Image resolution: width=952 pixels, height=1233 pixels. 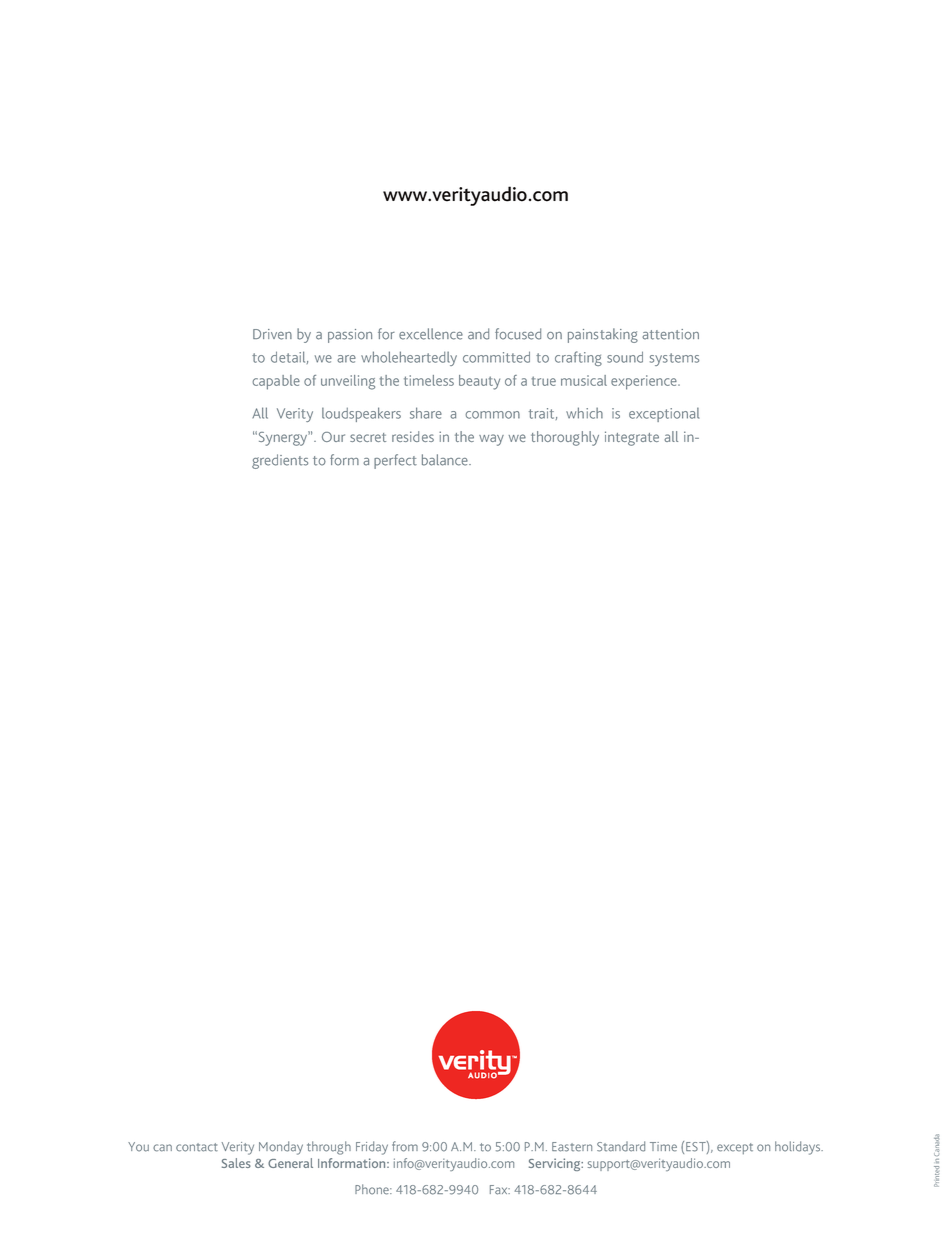 What do you see at coordinates (446, 460) in the image?
I see `balance` at bounding box center [446, 460].
